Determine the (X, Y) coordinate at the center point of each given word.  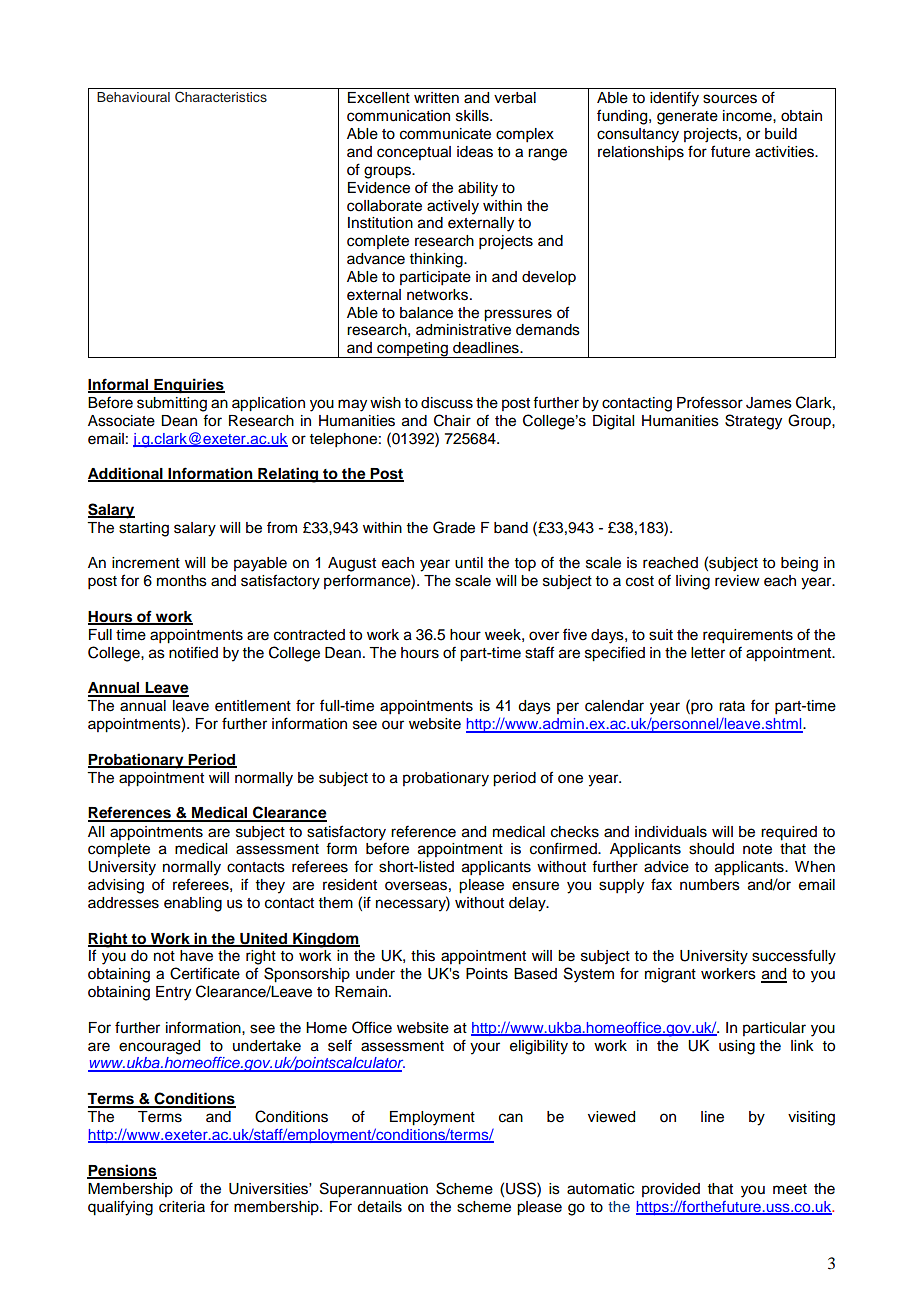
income (748, 116)
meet (790, 1189)
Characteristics (221, 97)
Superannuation (374, 1190)
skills (473, 116)
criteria (182, 1207)
